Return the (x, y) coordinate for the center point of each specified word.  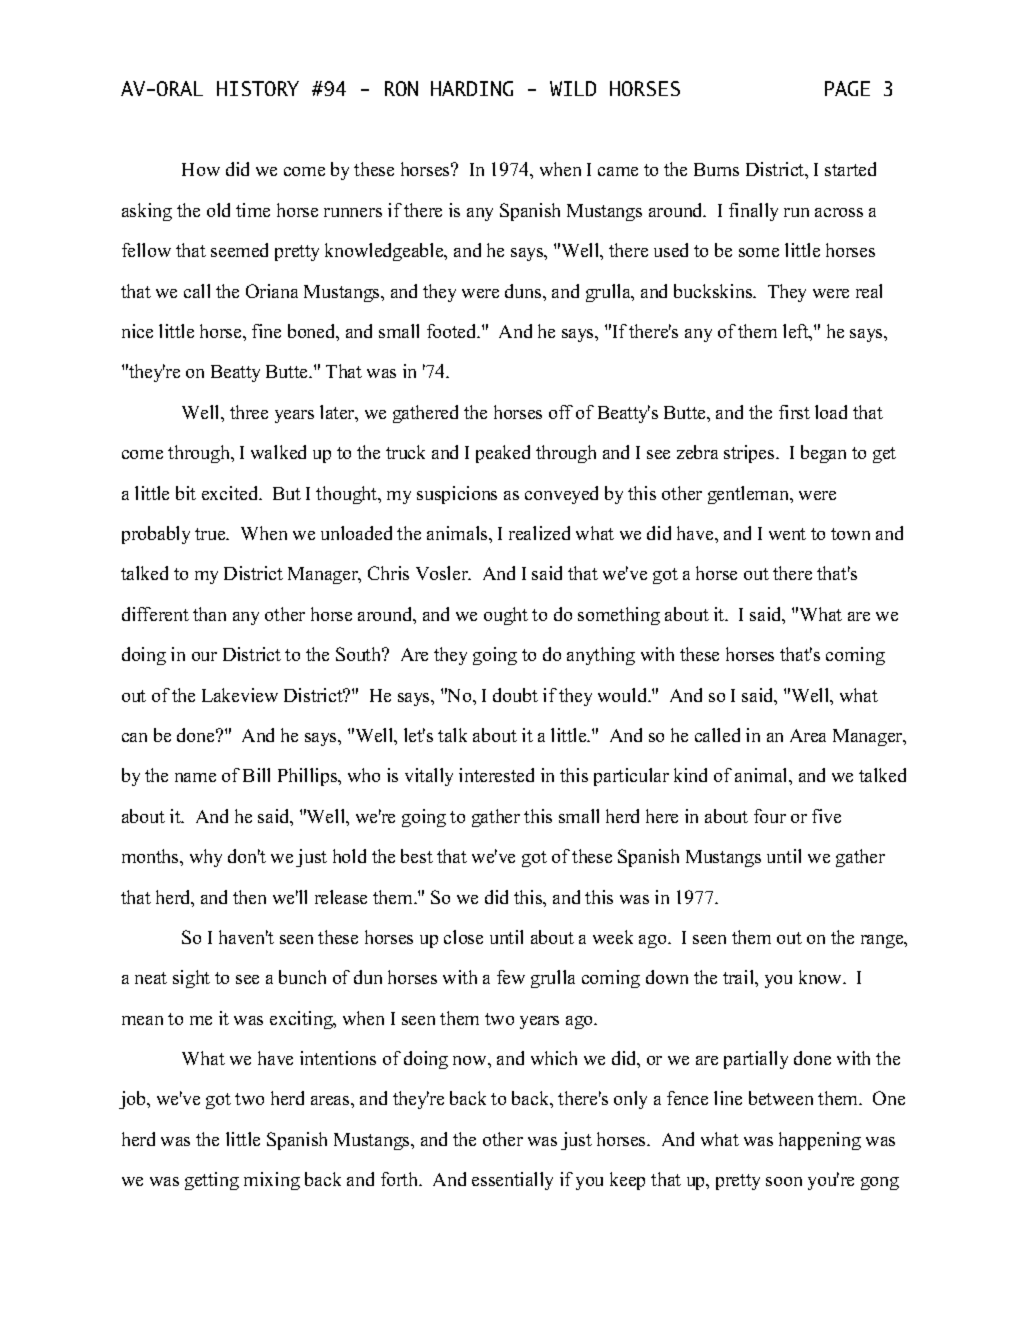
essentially (512, 1181)
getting (212, 1181)
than (209, 614)
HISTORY (258, 88)
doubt (515, 695)
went (787, 534)
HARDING (472, 88)
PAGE (847, 88)
